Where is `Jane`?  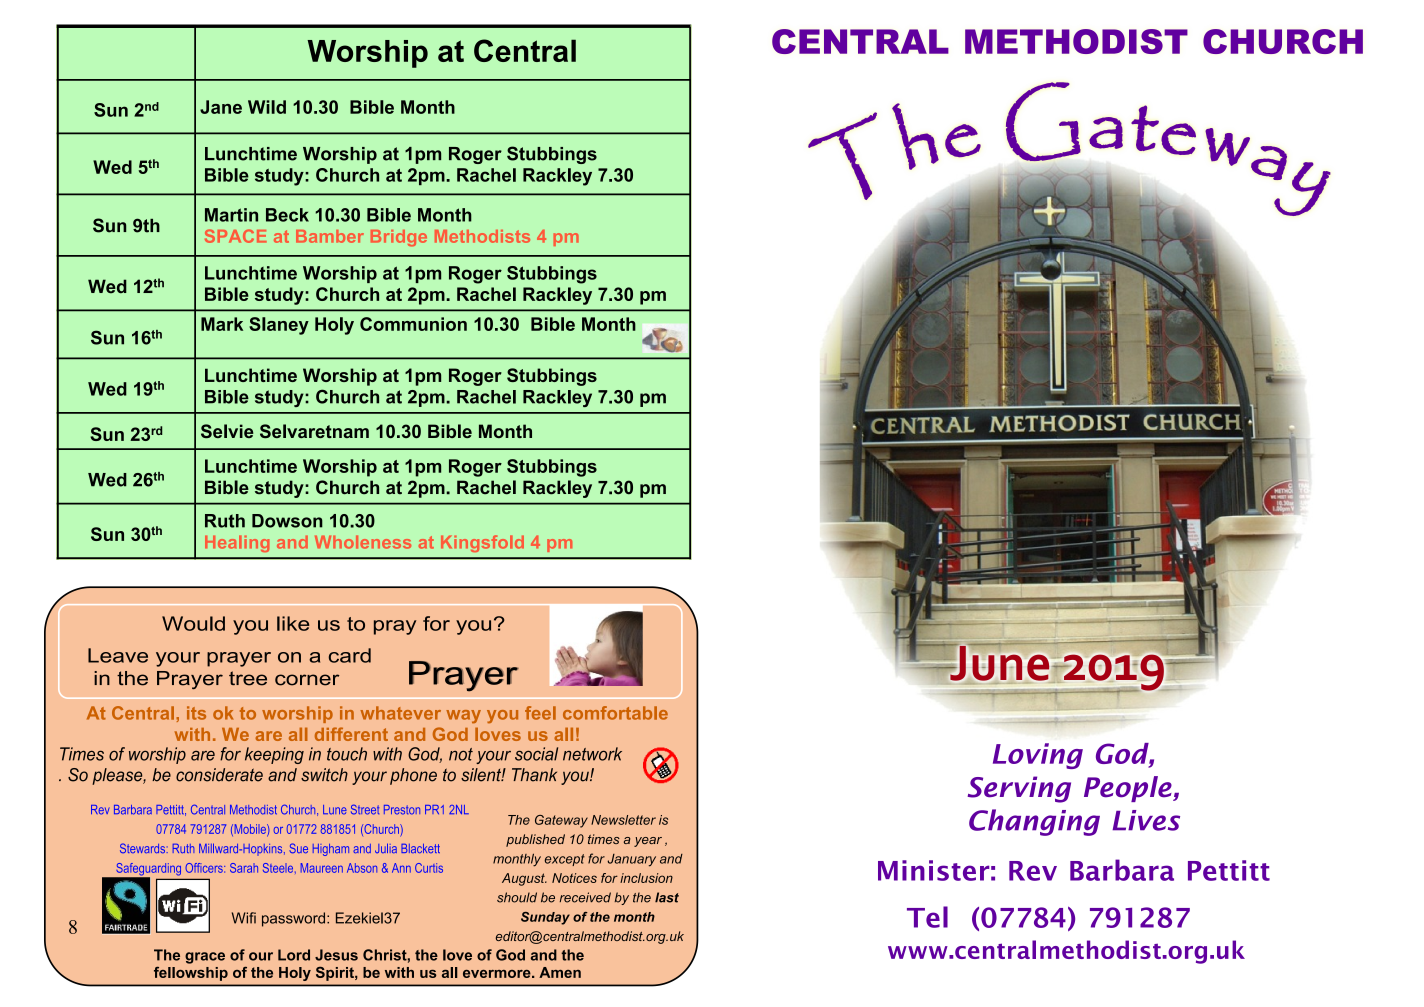 Jane is located at coordinates (221, 107).
